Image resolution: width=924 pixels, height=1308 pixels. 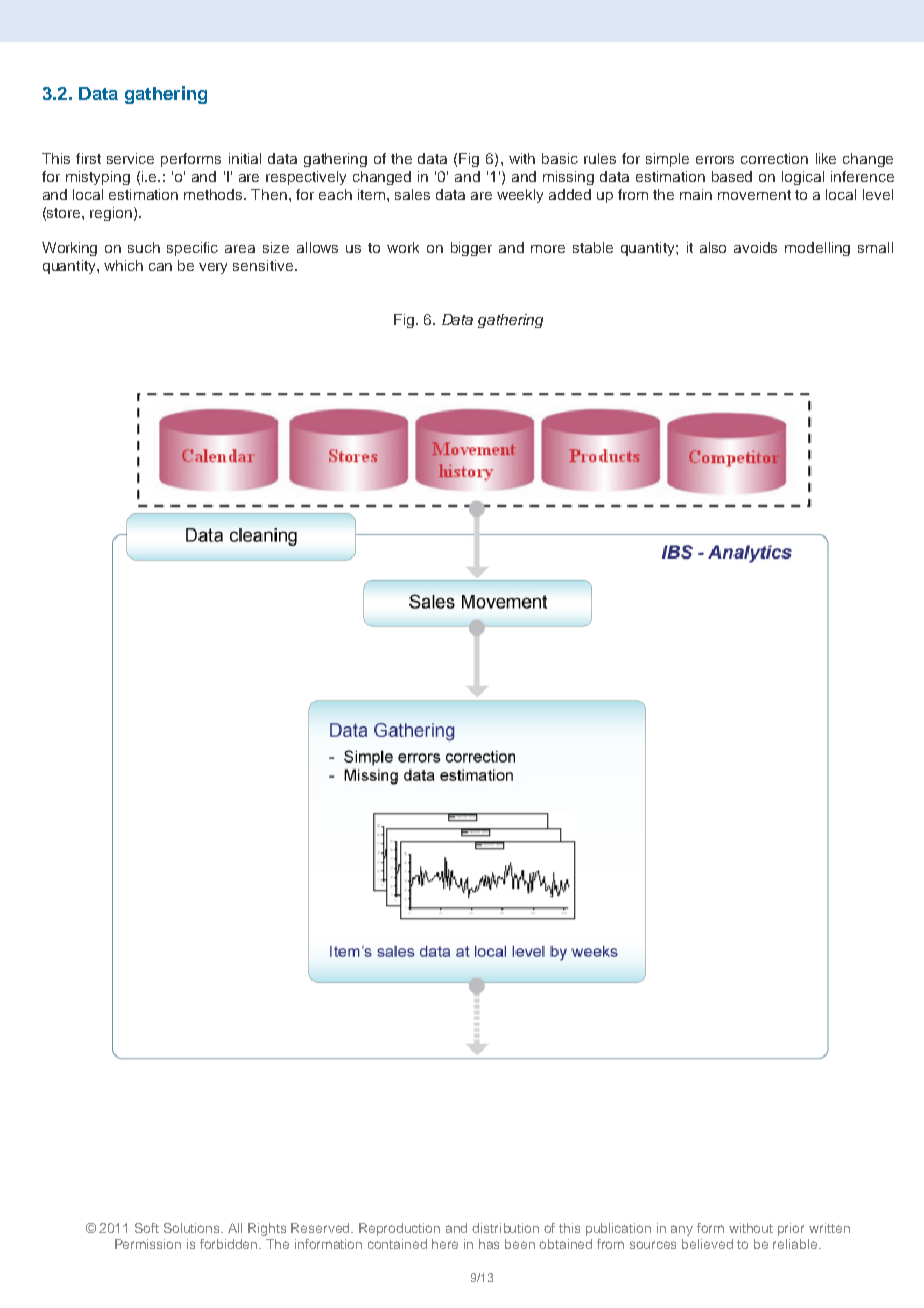 I want to click on has, so click(x=489, y=1244).
